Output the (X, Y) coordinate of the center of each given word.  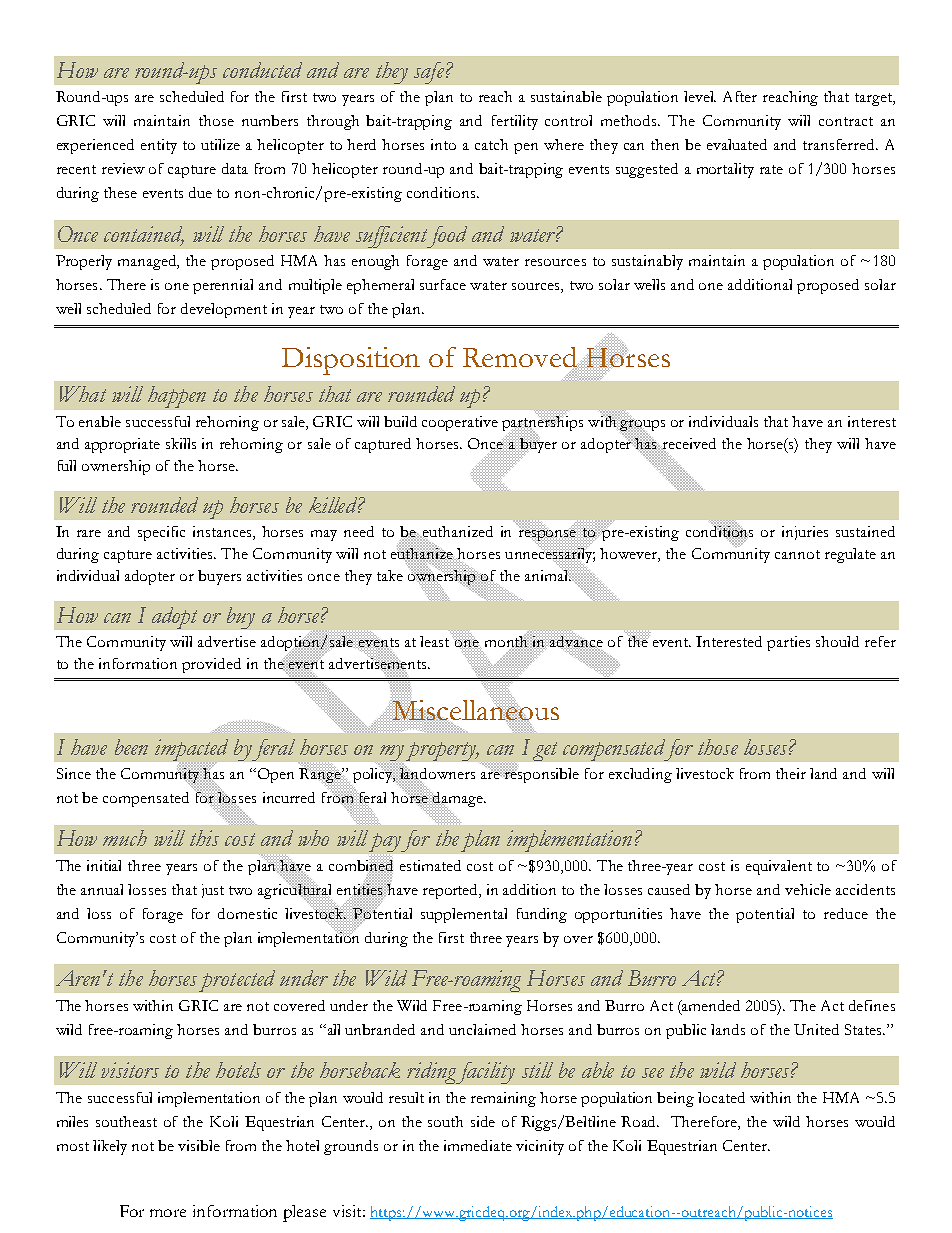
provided (211, 665)
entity (159, 146)
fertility (515, 122)
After (740, 96)
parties (788, 643)
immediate (478, 1145)
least (436, 640)
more (168, 1213)
